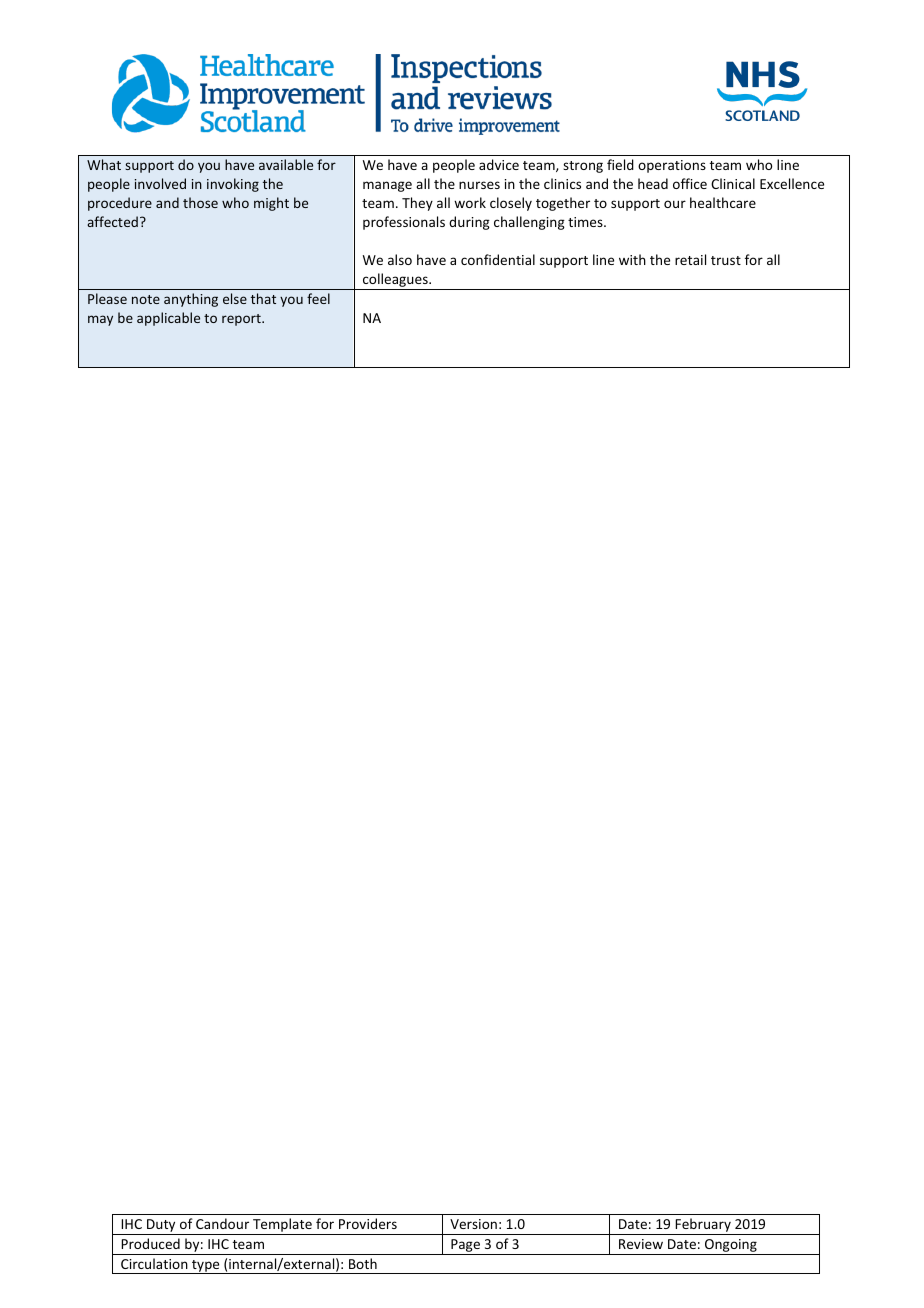  Describe the element at coordinates (470, 202) in the screenshot. I see `work` at that location.
